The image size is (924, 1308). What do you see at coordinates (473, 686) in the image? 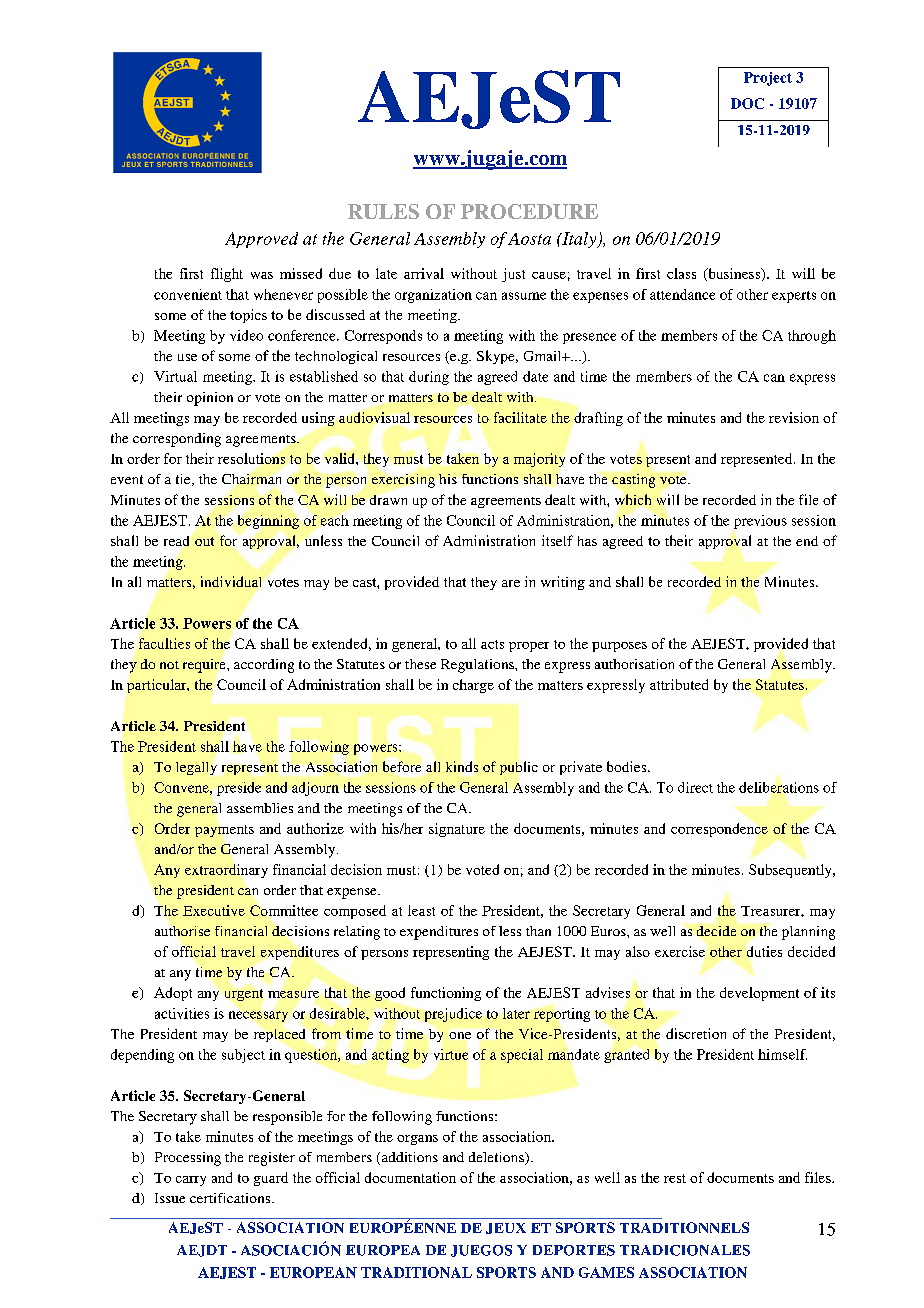
I see `charge` at bounding box center [473, 686].
